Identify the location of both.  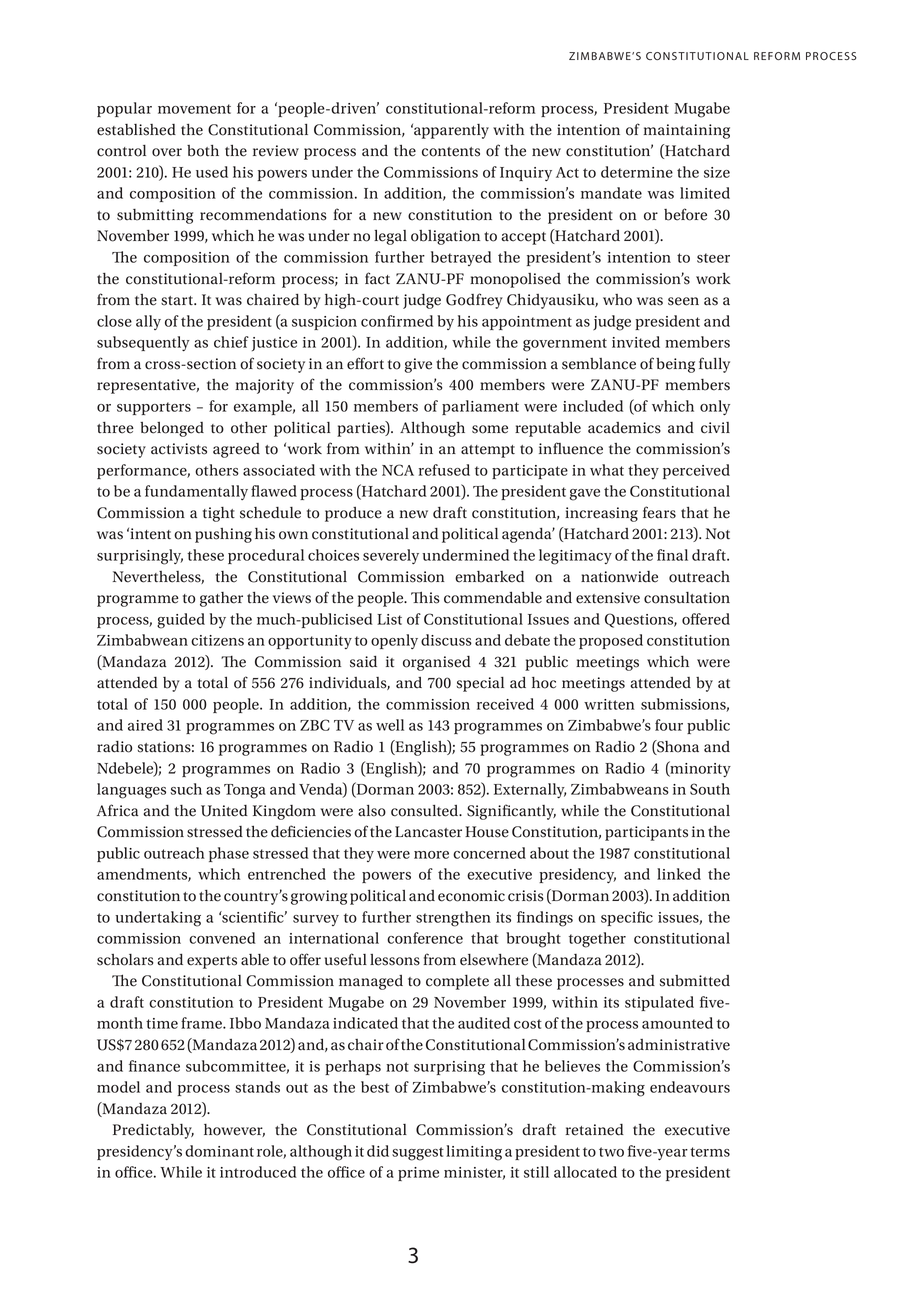
(203, 151).
